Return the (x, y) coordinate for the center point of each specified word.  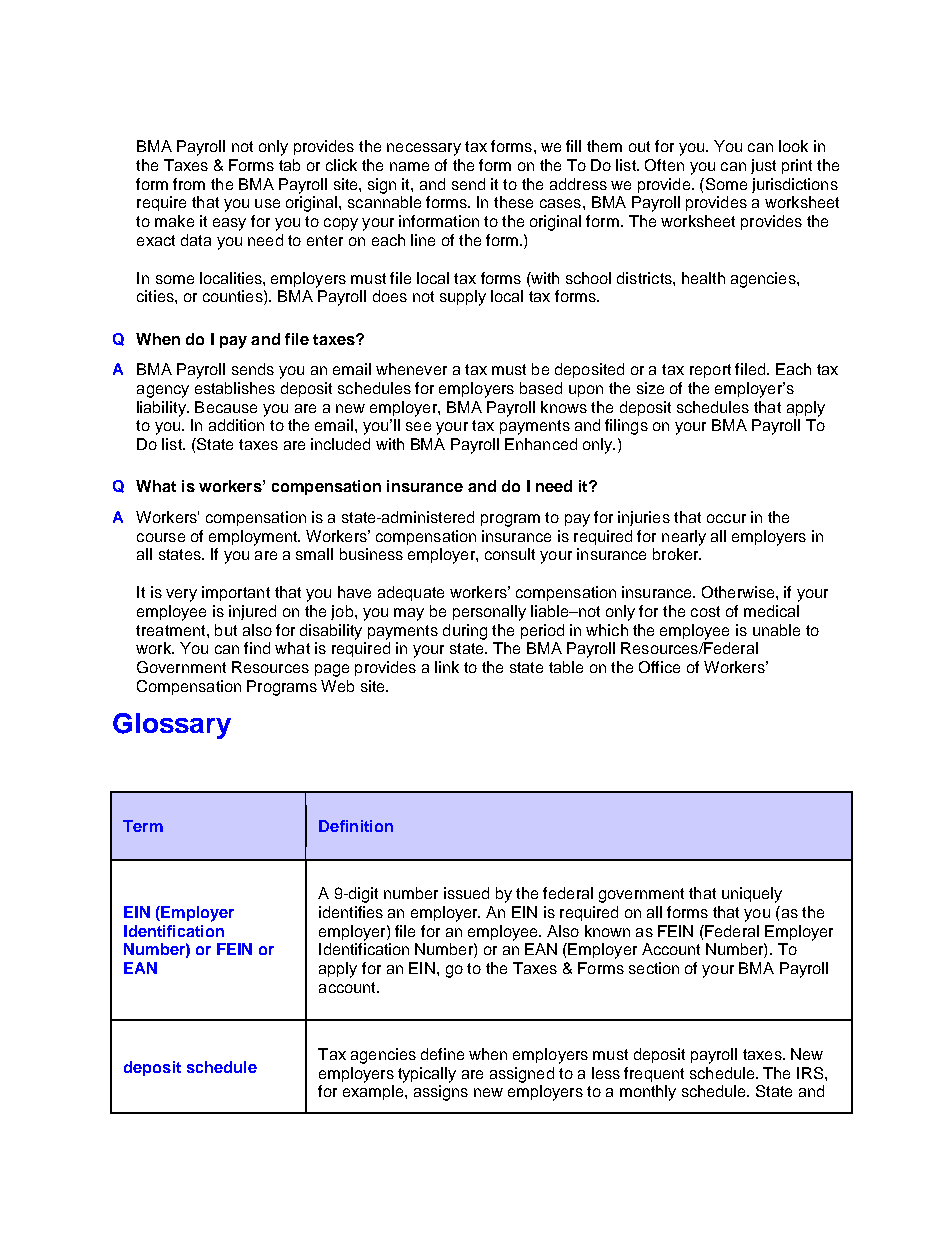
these (513, 202)
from (189, 184)
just (763, 166)
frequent (654, 1074)
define (442, 1054)
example (374, 1092)
